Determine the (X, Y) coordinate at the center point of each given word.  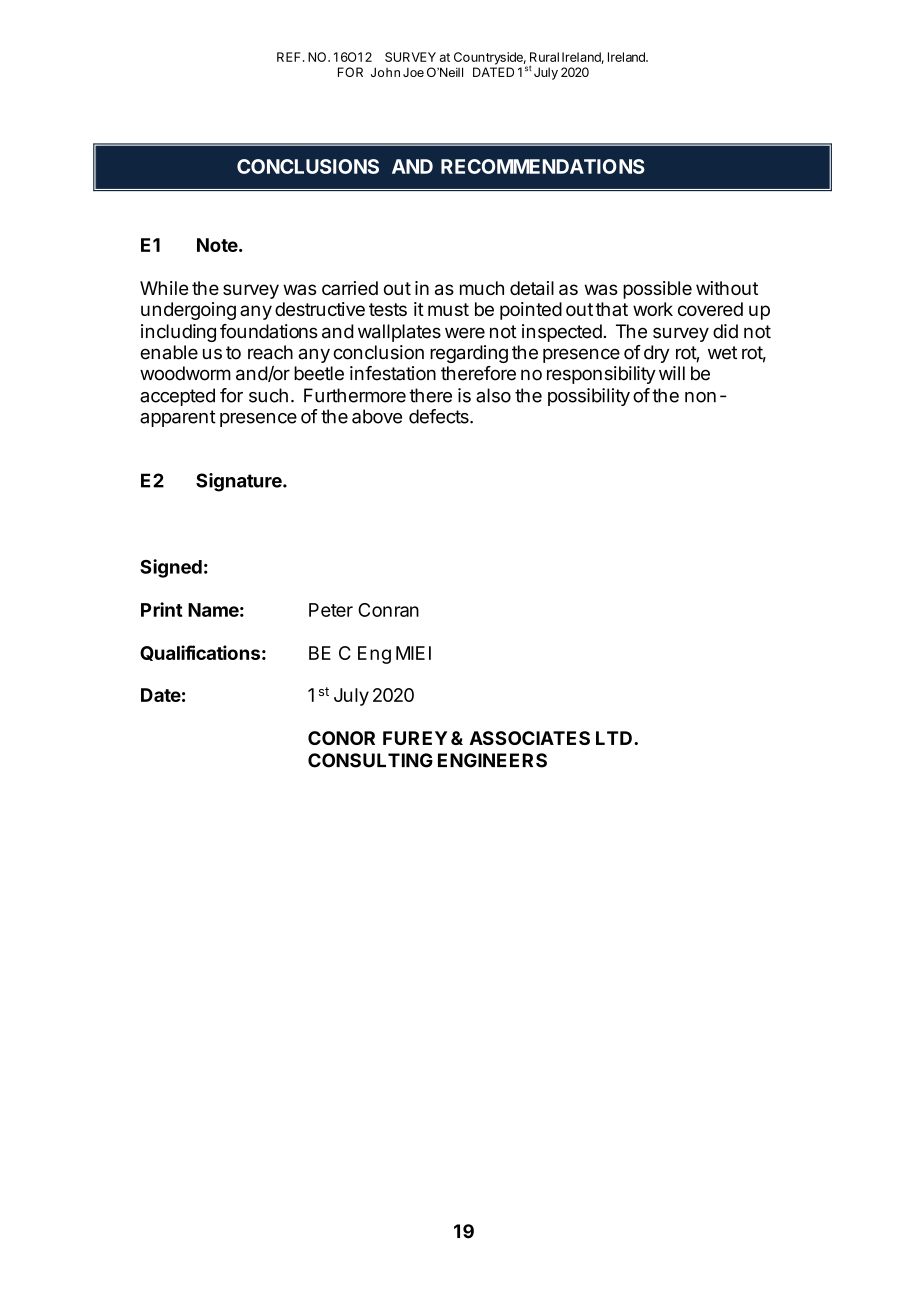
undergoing (188, 311)
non (700, 397)
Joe (413, 72)
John (385, 72)
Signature (240, 482)
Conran (388, 610)
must (448, 309)
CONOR (341, 738)
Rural (544, 57)
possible (657, 290)
